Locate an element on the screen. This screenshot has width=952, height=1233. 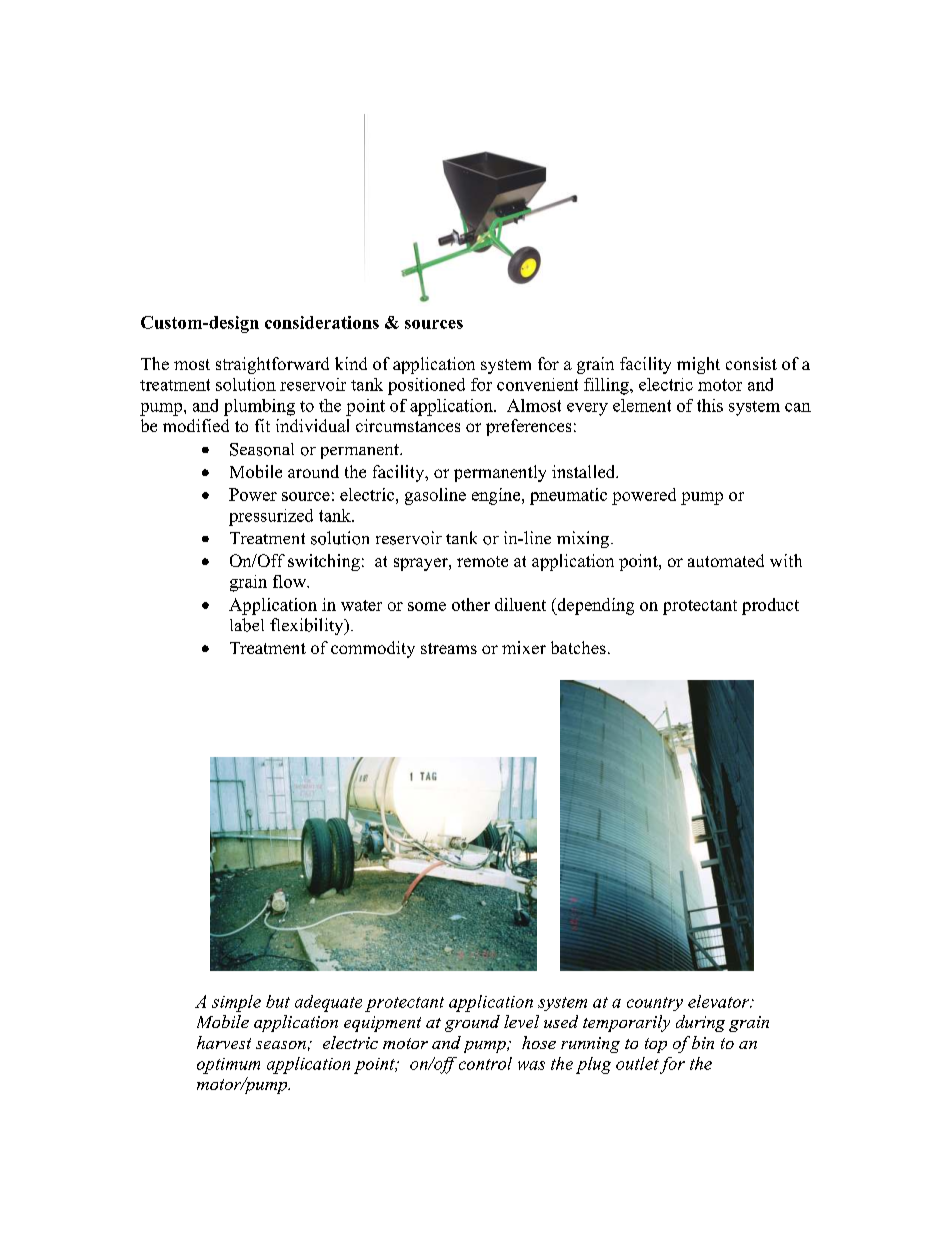
mixer is located at coordinates (524, 647).
